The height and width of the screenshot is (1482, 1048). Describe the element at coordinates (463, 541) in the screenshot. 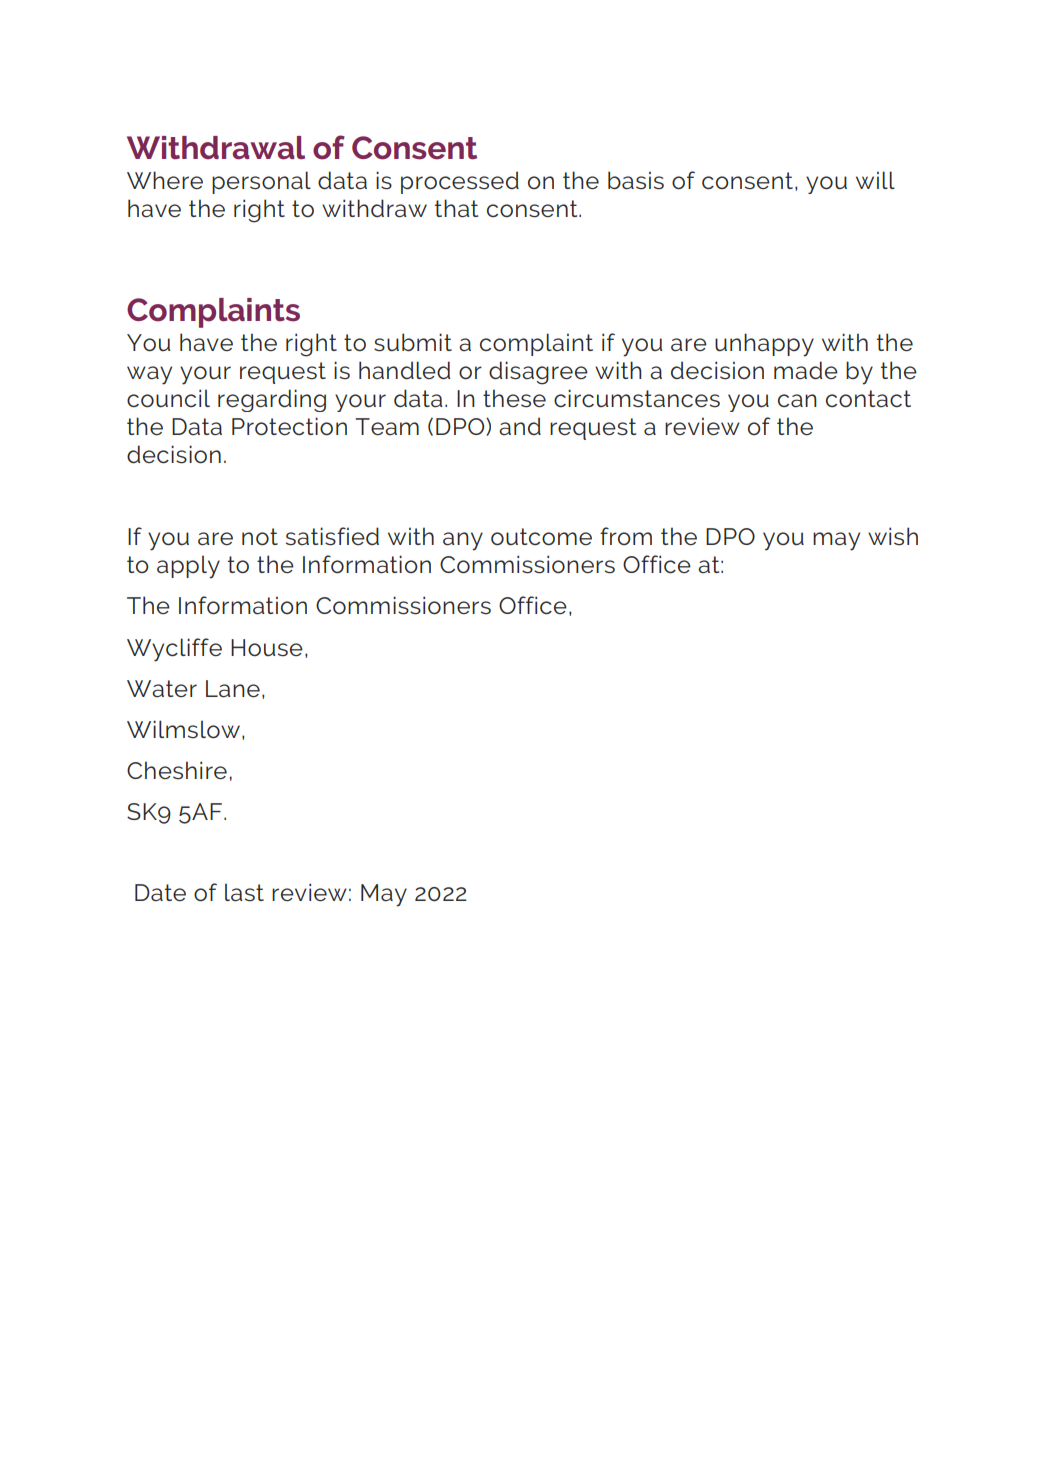

I see `any` at that location.
